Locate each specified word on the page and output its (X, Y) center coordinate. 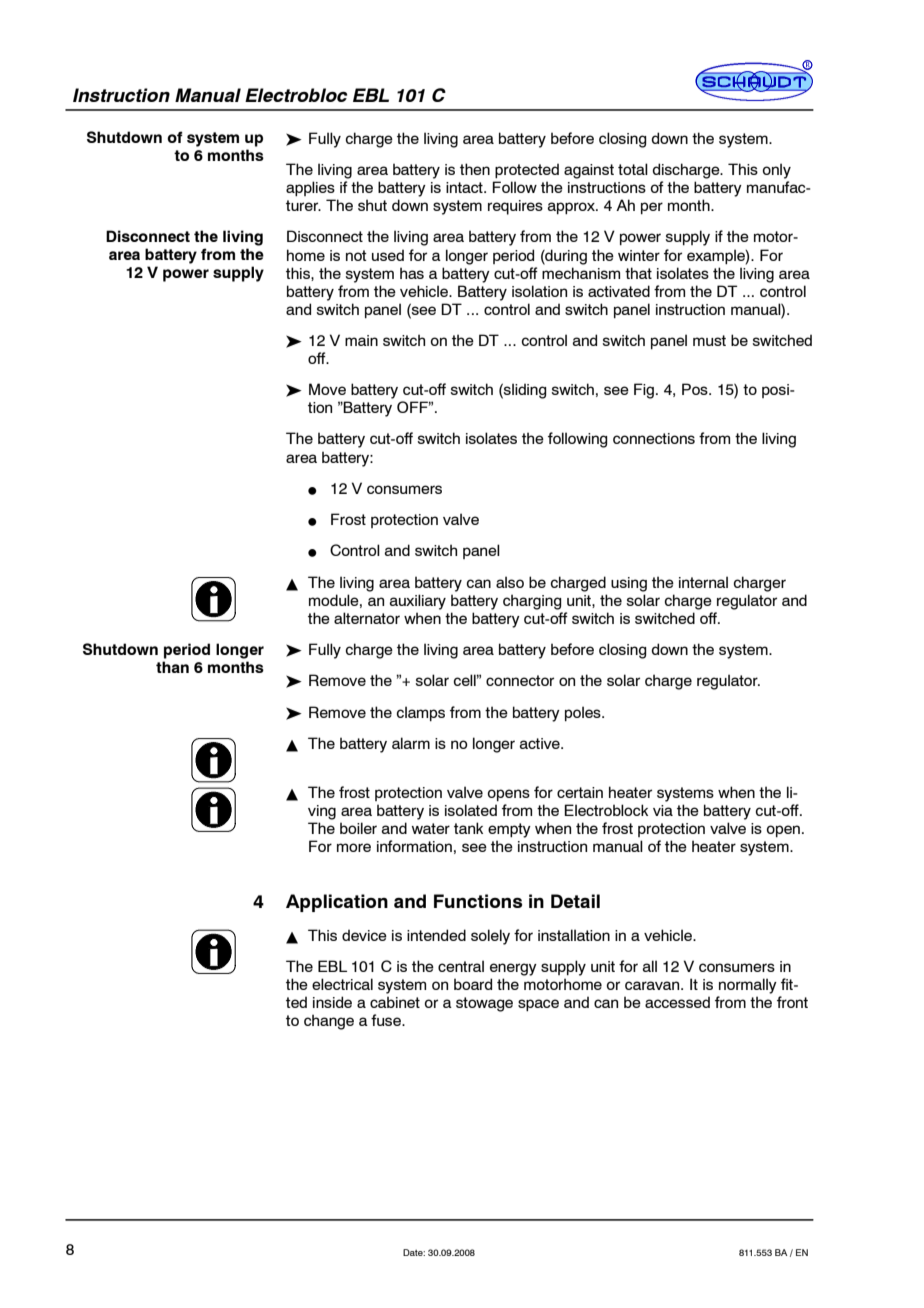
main (361, 340)
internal (703, 582)
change (329, 1022)
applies (310, 188)
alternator (367, 618)
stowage (484, 1004)
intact (465, 187)
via (663, 810)
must (709, 340)
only (777, 171)
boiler (358, 828)
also (510, 582)
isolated (471, 810)
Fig (644, 391)
